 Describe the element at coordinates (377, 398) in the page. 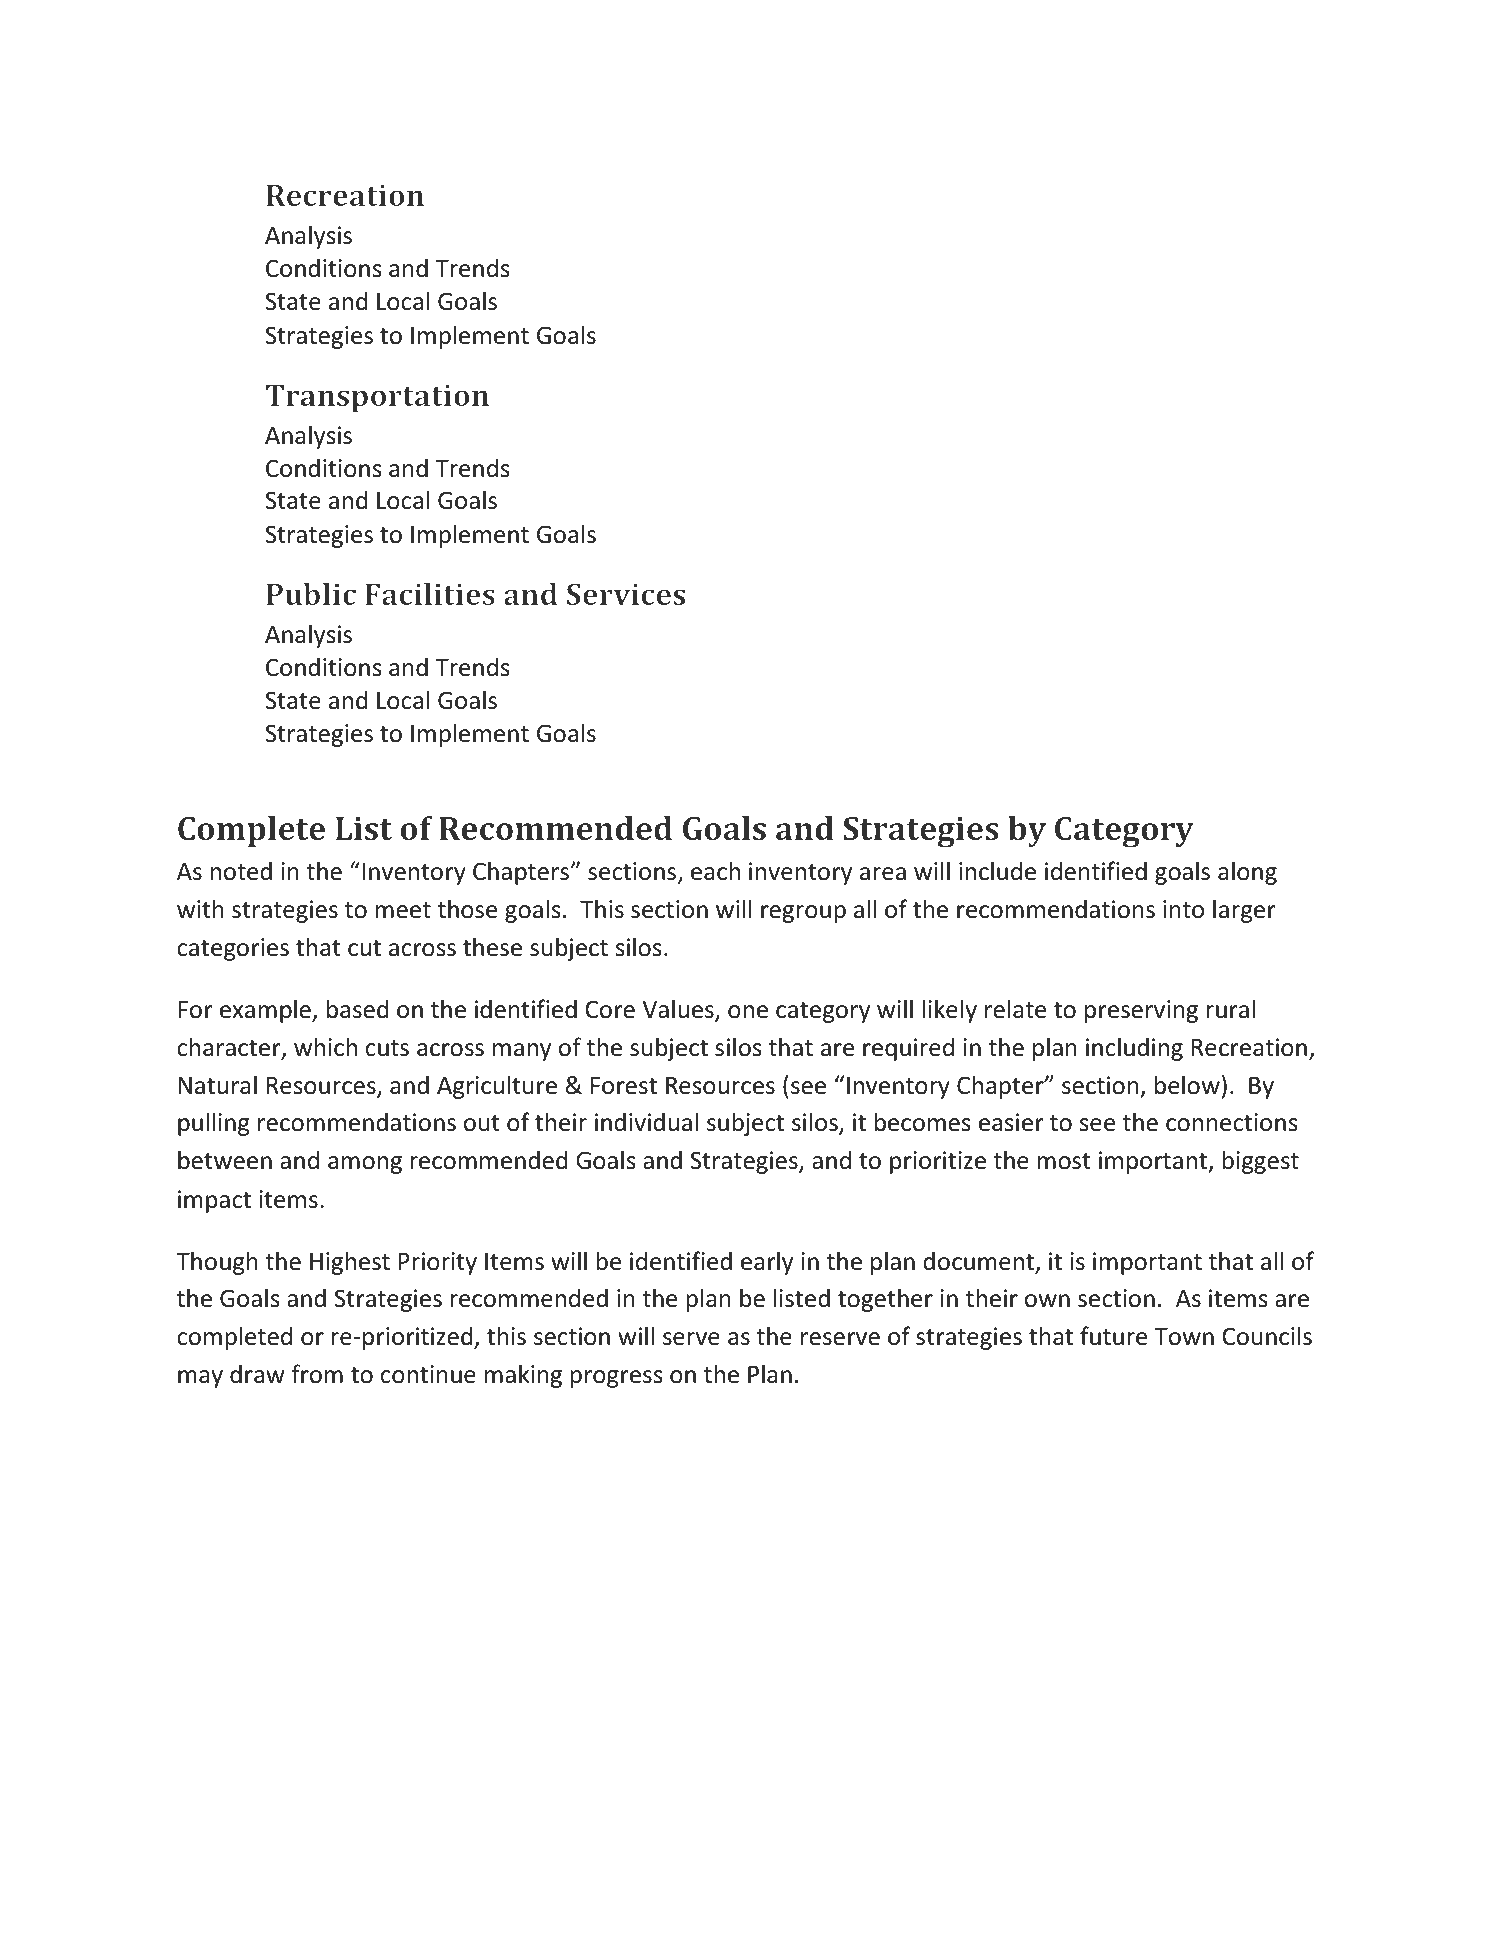

I see `Transportation` at that location.
